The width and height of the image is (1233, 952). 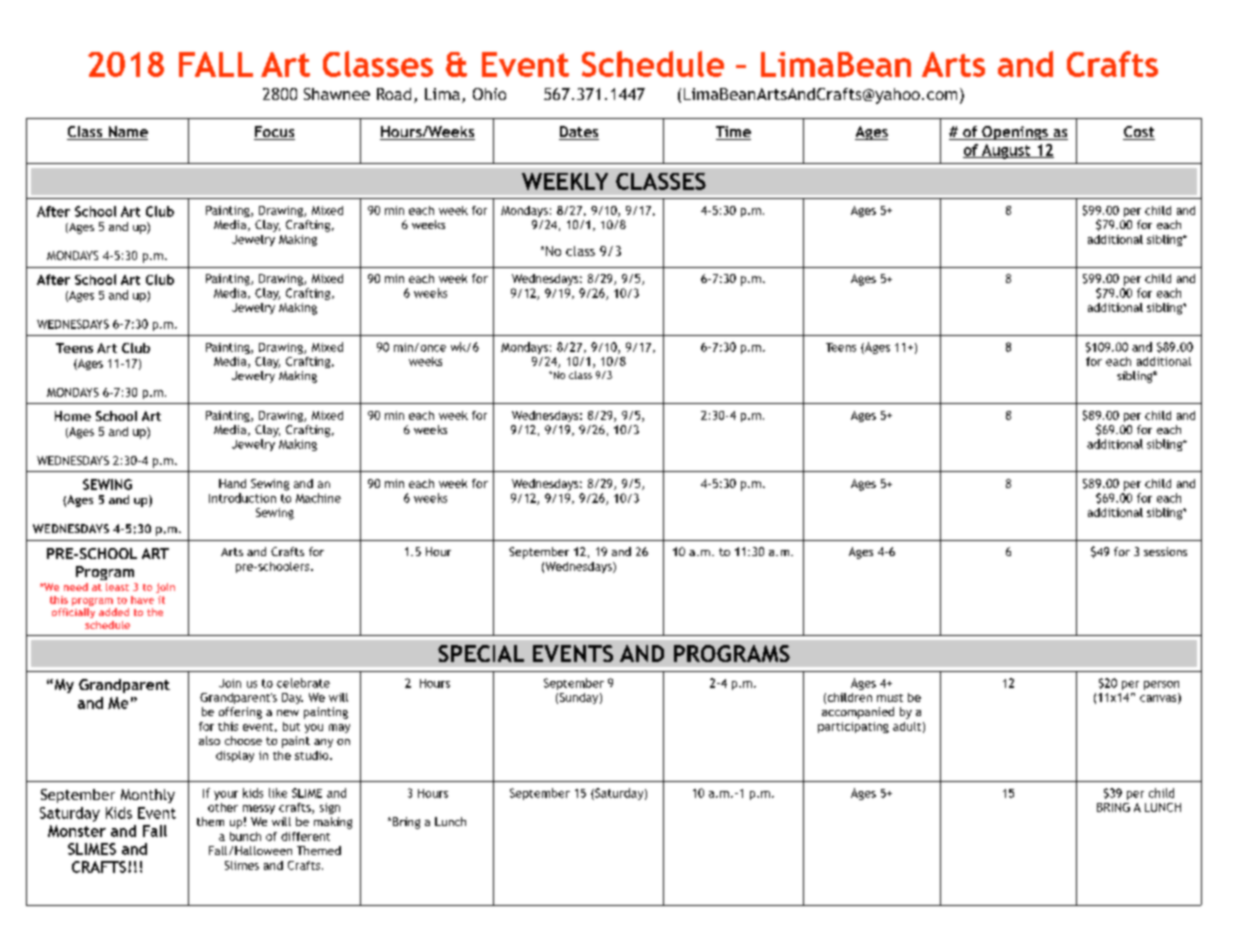 I want to click on other, so click(x=223, y=807).
